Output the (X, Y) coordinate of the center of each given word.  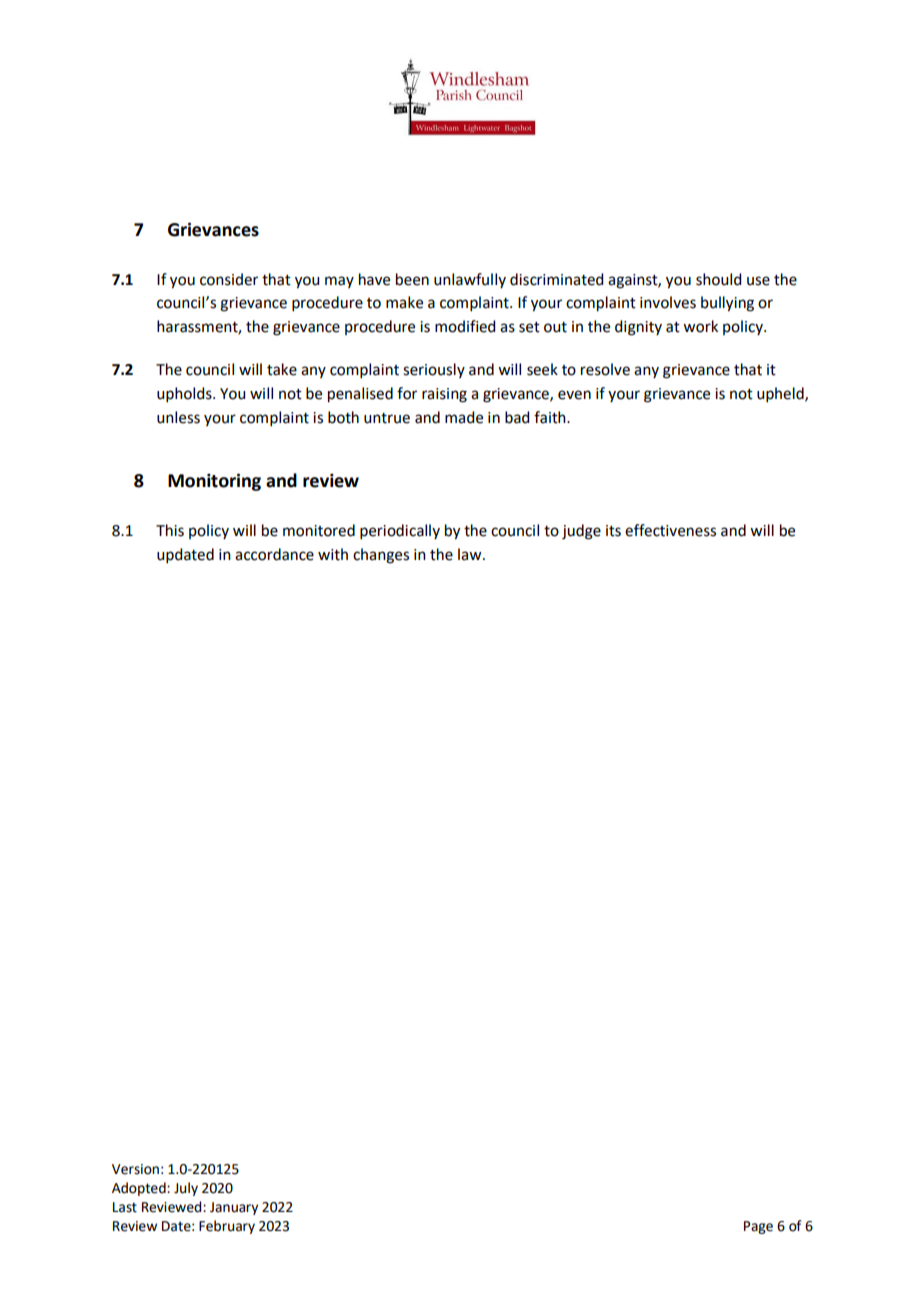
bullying (727, 304)
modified (465, 326)
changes (381, 556)
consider (229, 279)
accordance (274, 554)
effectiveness (670, 530)
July (186, 1189)
